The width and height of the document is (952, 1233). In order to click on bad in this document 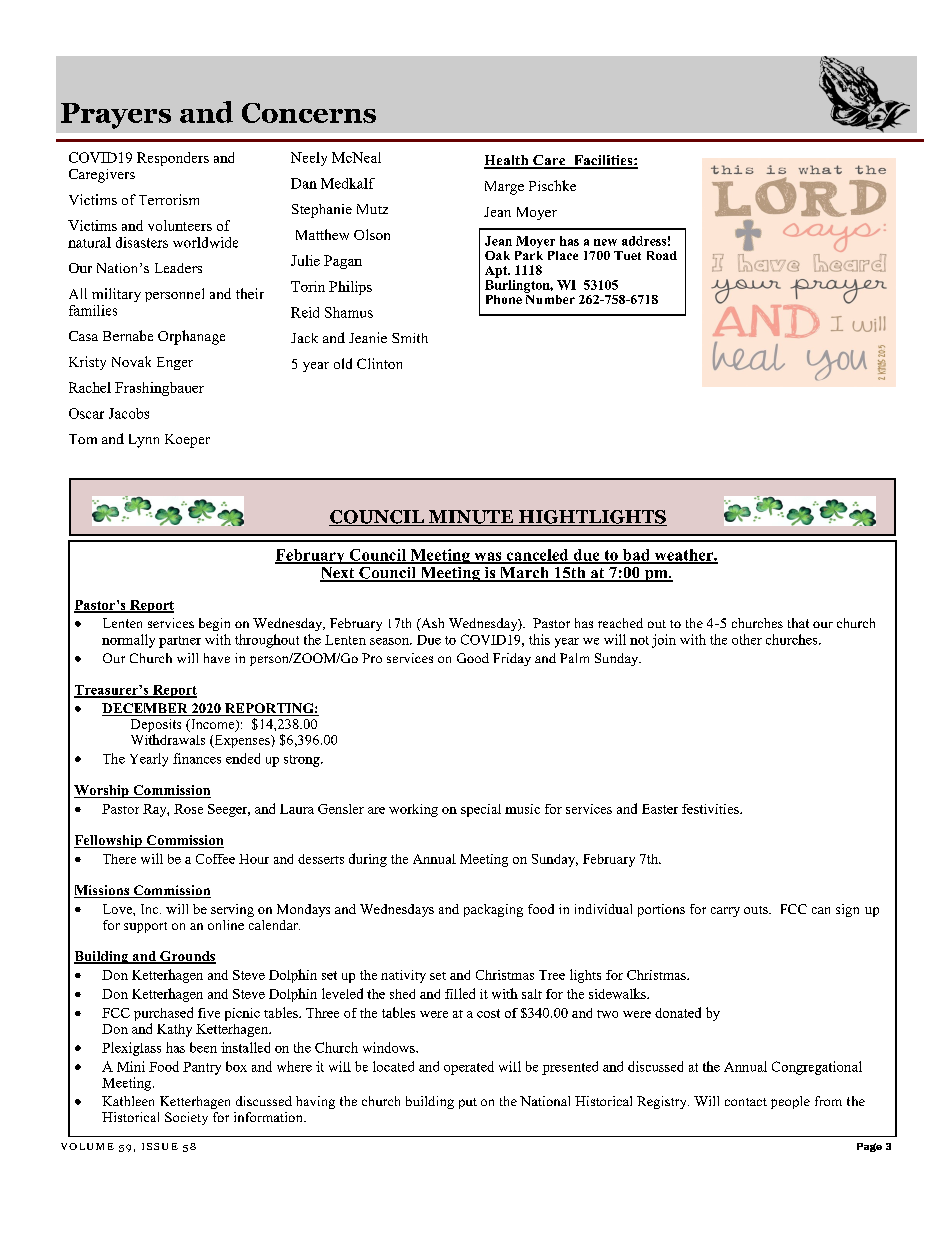, I will do `click(636, 556)`.
